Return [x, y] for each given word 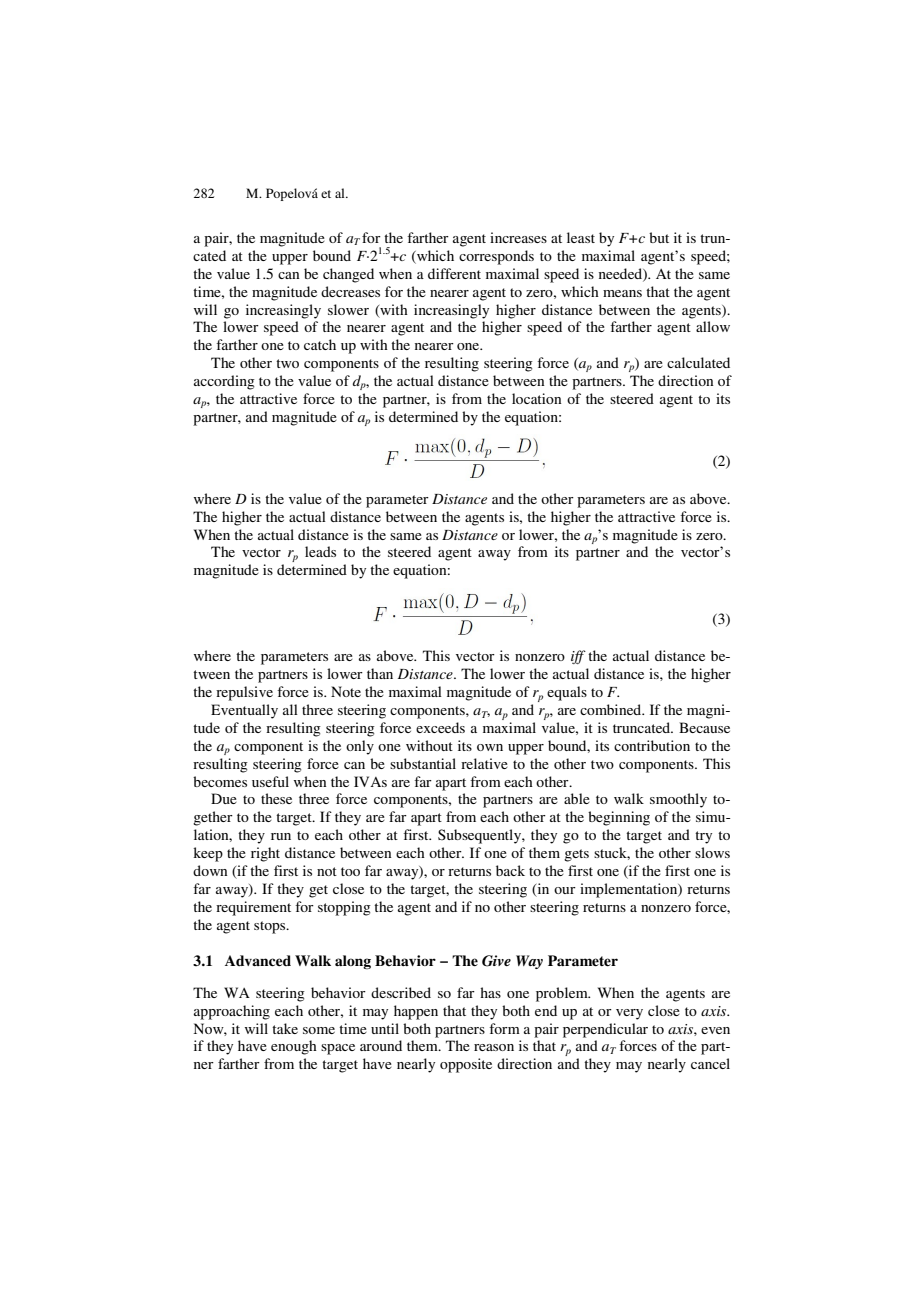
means [622, 293]
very [629, 1014]
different [454, 273]
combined [612, 709]
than [380, 673]
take [285, 1028]
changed [348, 275]
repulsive [244, 693]
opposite [466, 1065]
